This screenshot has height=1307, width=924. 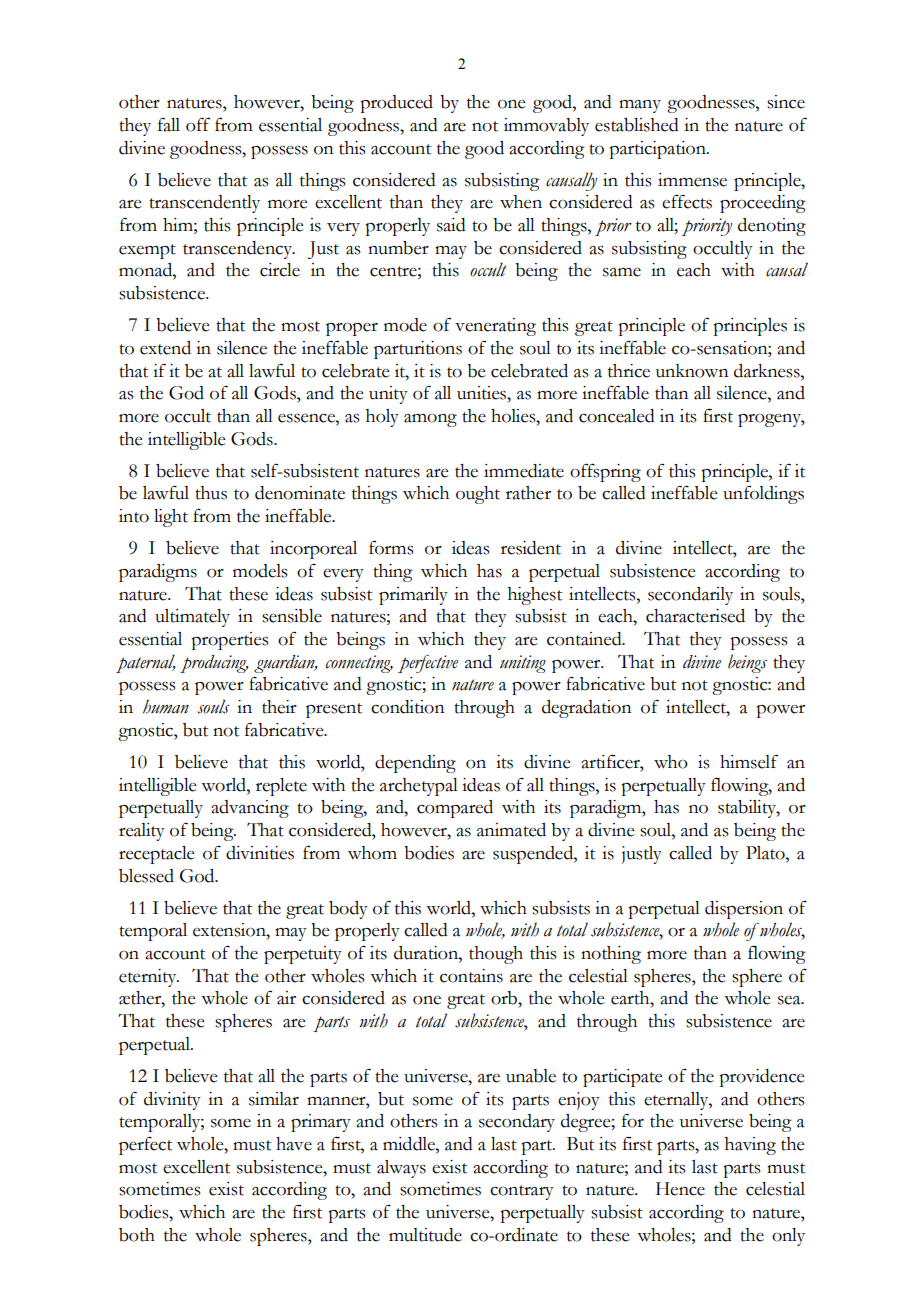 What do you see at coordinates (523, 664) in the screenshot?
I see `uniting` at bounding box center [523, 664].
